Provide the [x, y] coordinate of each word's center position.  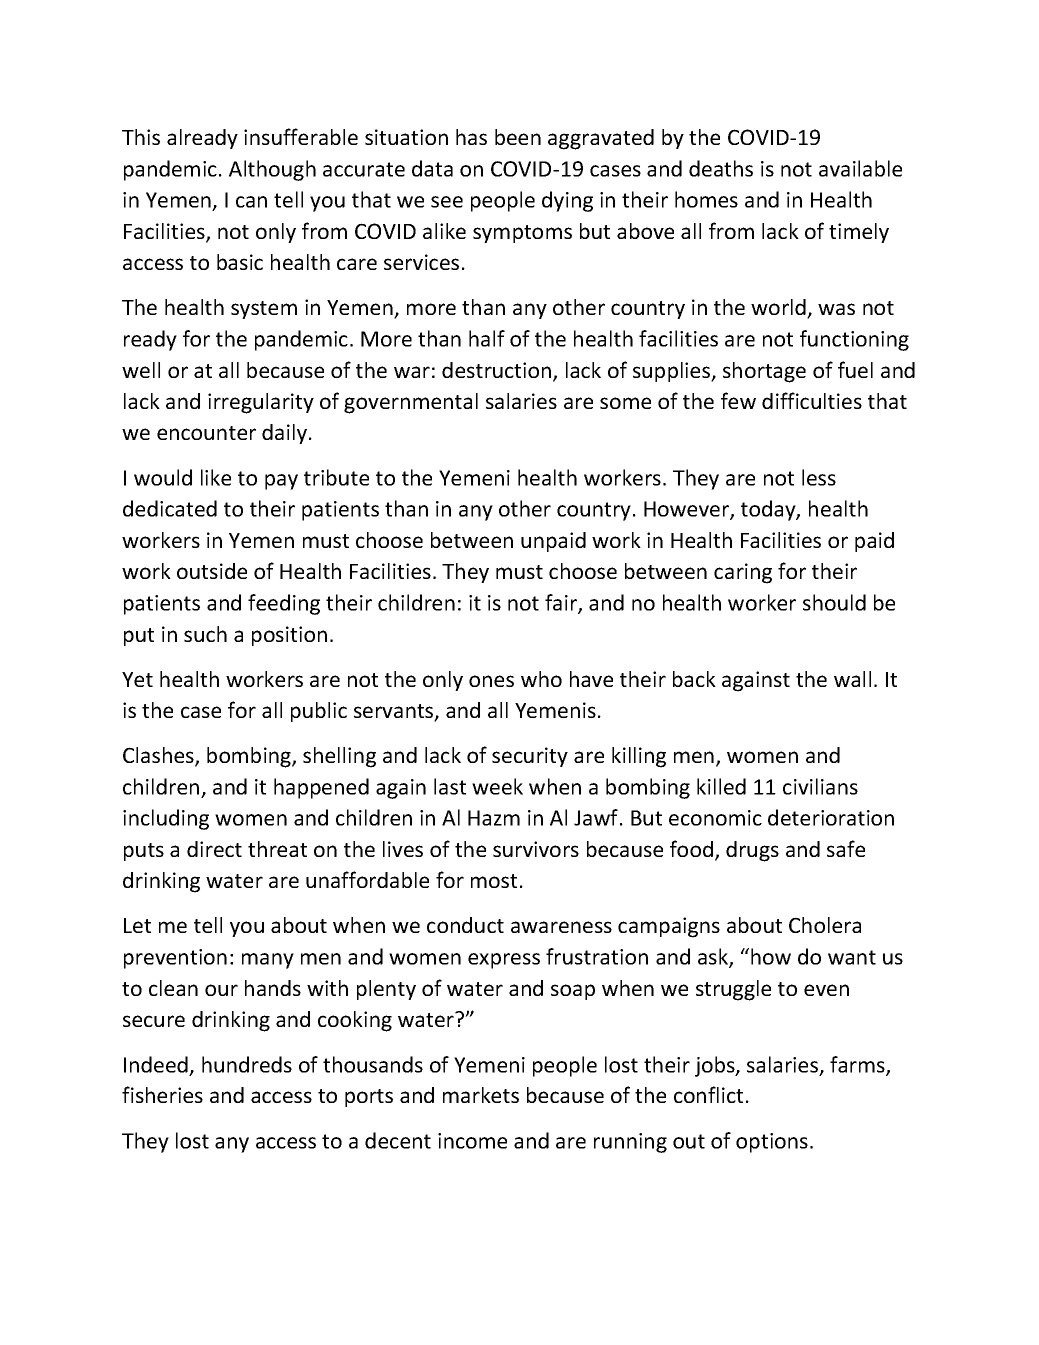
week [497, 786]
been [518, 137]
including [166, 819]
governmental [411, 403]
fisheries [162, 1094]
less [819, 477]
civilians [820, 786]
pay [281, 482]
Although [272, 170]
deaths [721, 168]
